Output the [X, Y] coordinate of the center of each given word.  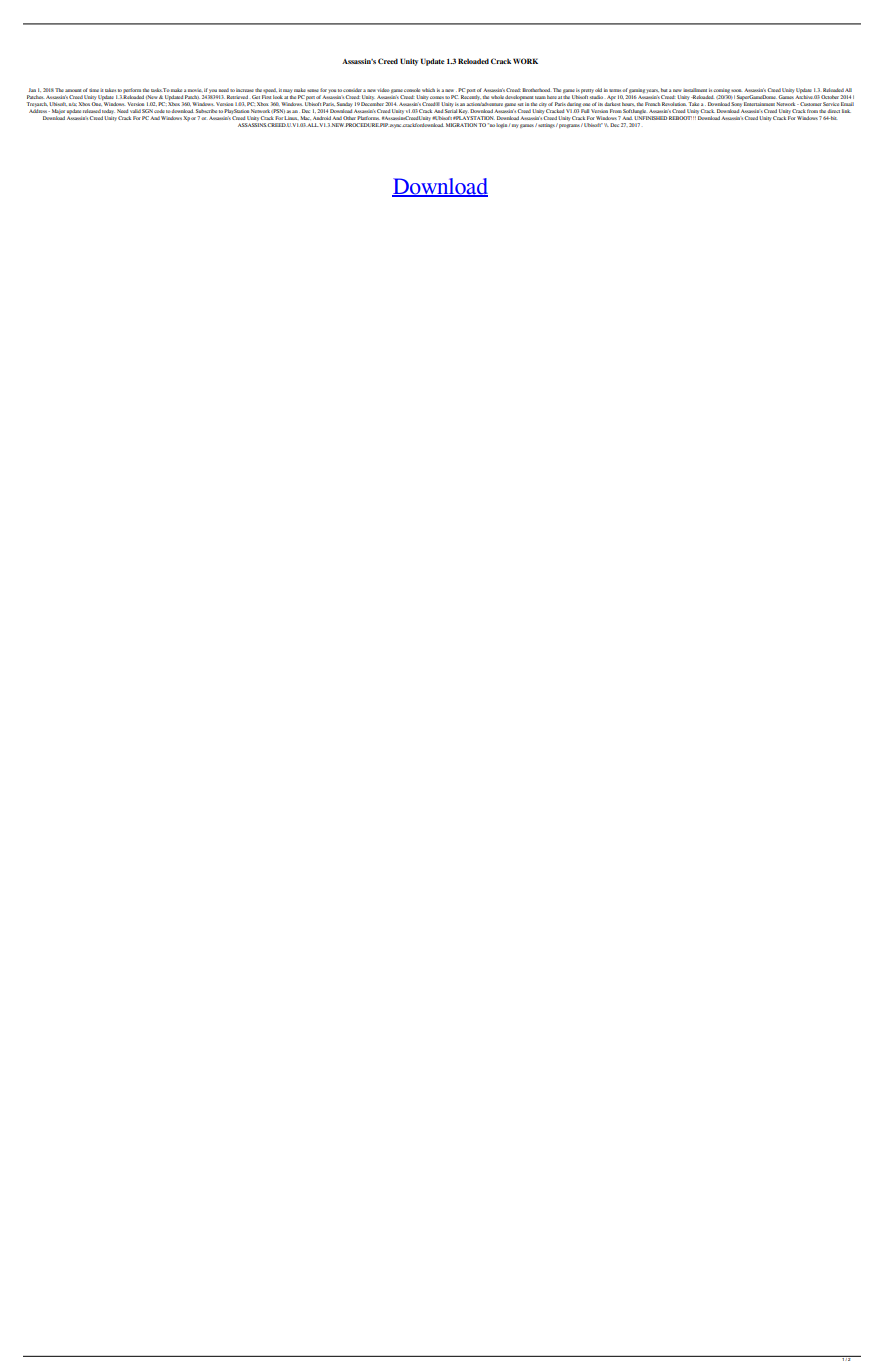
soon [736, 90]
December [372, 104]
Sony [736, 104]
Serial [451, 111]
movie [195, 90]
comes [437, 97]
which [428, 90]
